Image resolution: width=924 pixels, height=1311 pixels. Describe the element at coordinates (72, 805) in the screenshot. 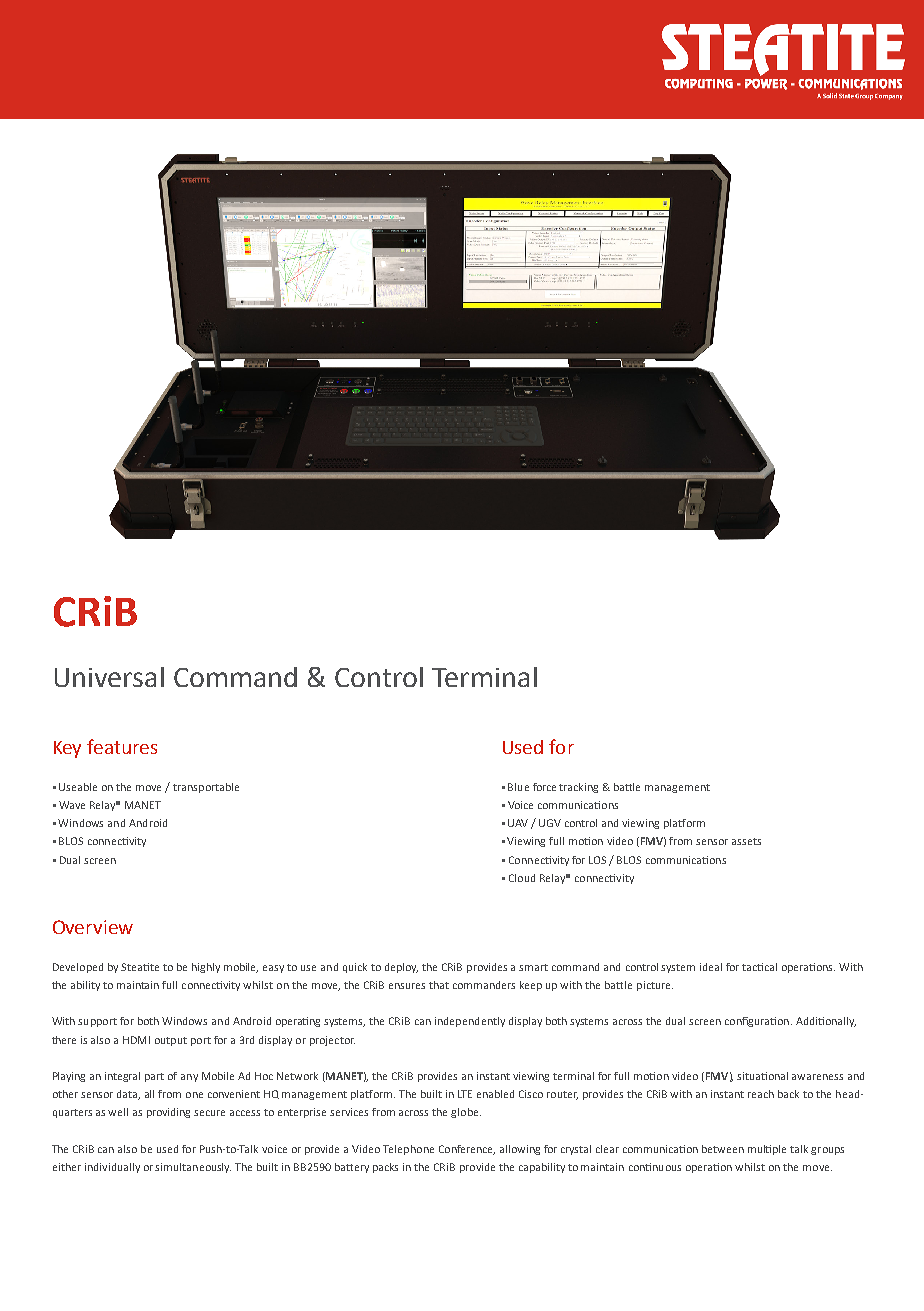

I see `Wave` at that location.
